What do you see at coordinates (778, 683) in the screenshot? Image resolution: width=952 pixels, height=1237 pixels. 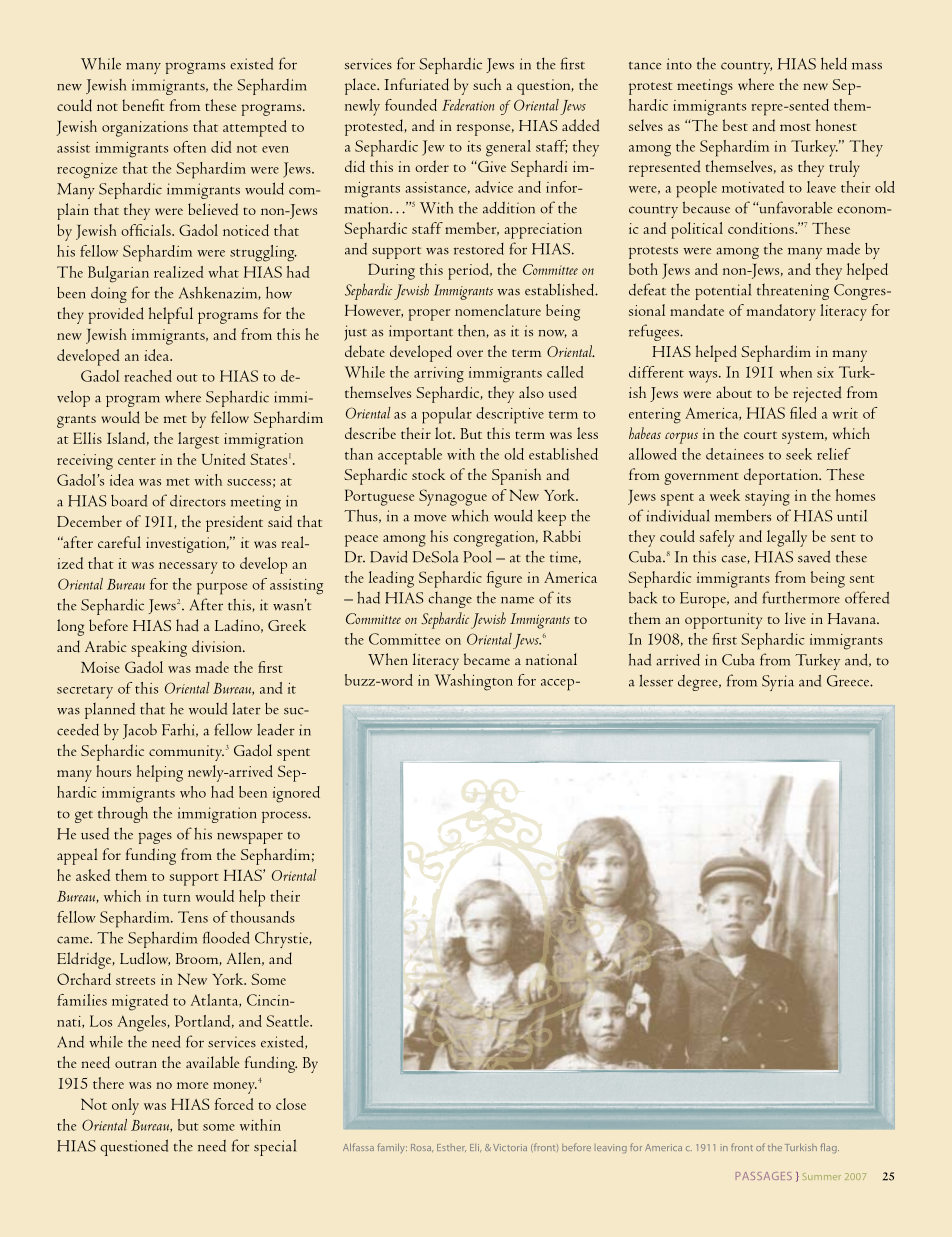 I see `Syria` at bounding box center [778, 683].
